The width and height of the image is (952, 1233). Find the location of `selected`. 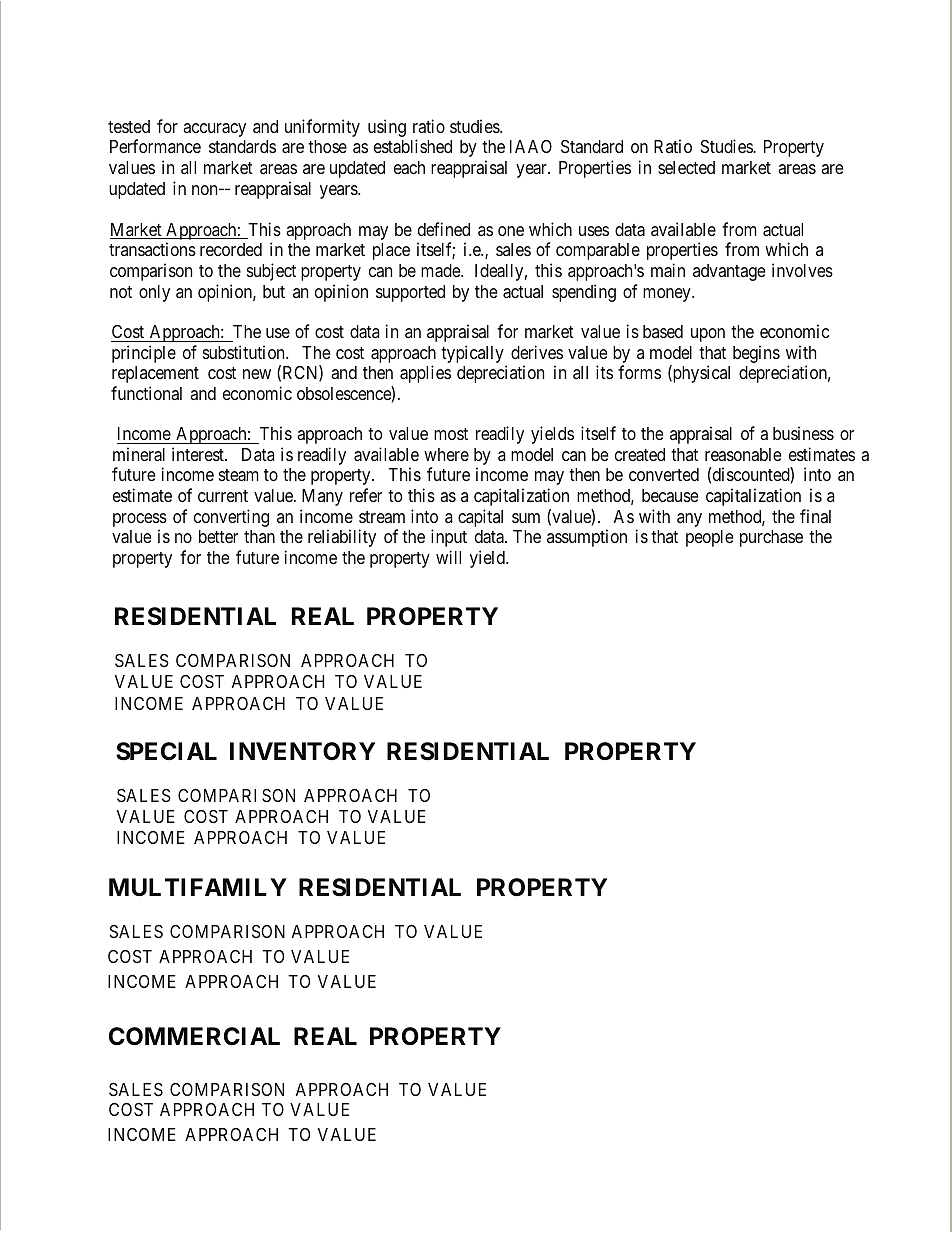

selected is located at coordinates (686, 167).
